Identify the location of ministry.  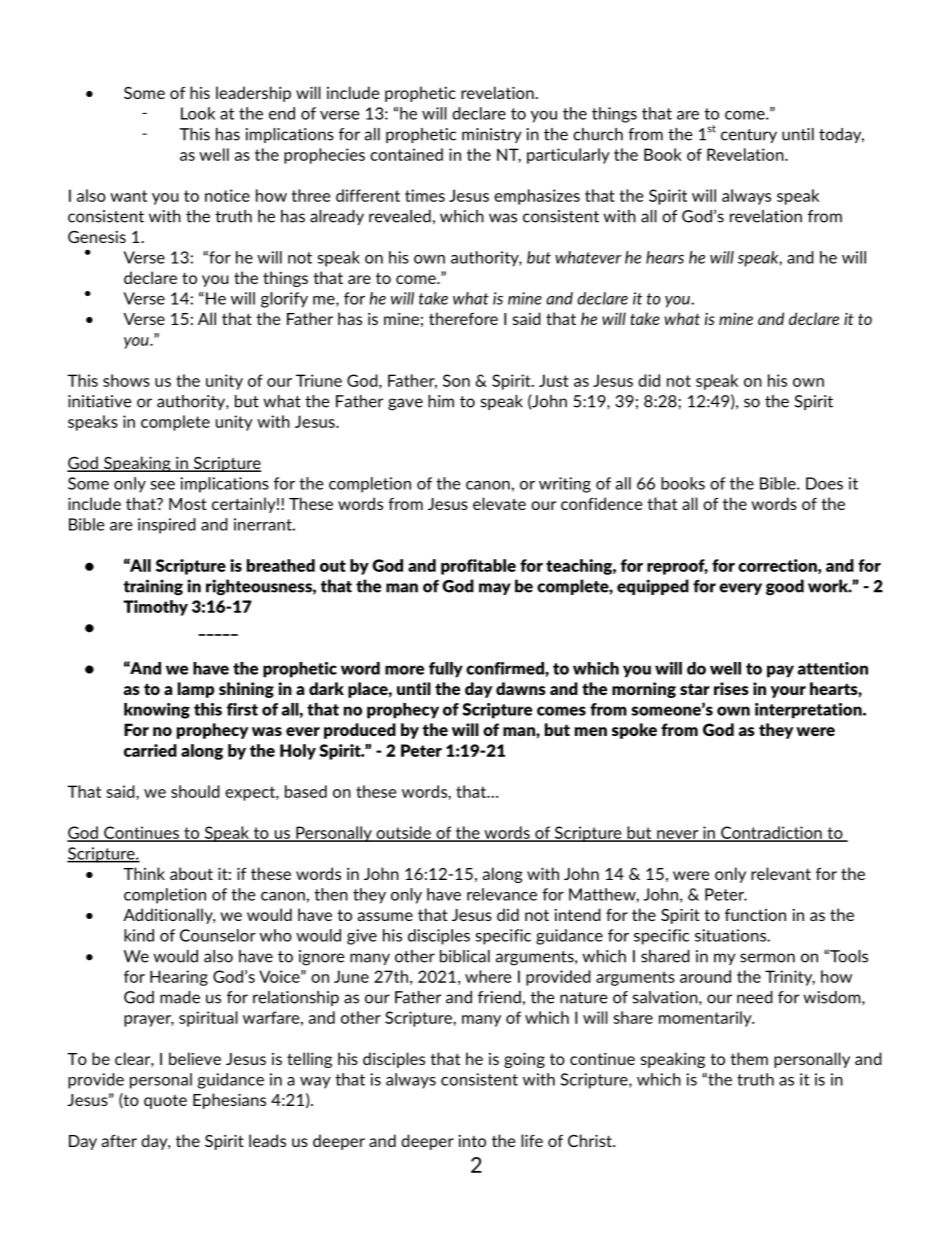
(492, 135).
